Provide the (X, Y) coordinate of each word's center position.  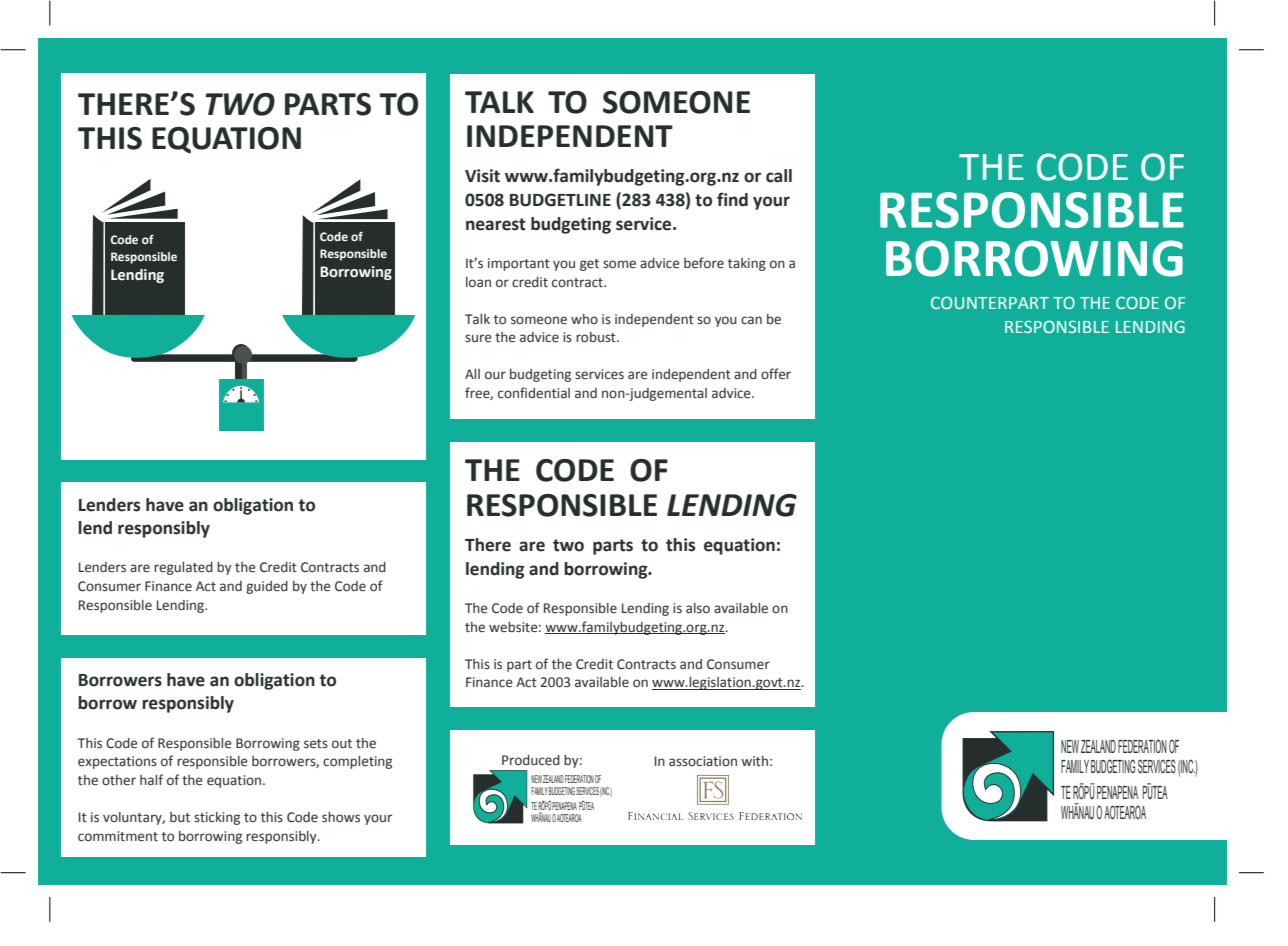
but (180, 817)
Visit (482, 176)
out (342, 743)
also (698, 608)
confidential (534, 392)
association (703, 761)
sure (478, 338)
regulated (183, 568)
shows (341, 817)
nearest (496, 224)
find (732, 199)
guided (267, 587)
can (751, 320)
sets (316, 744)
